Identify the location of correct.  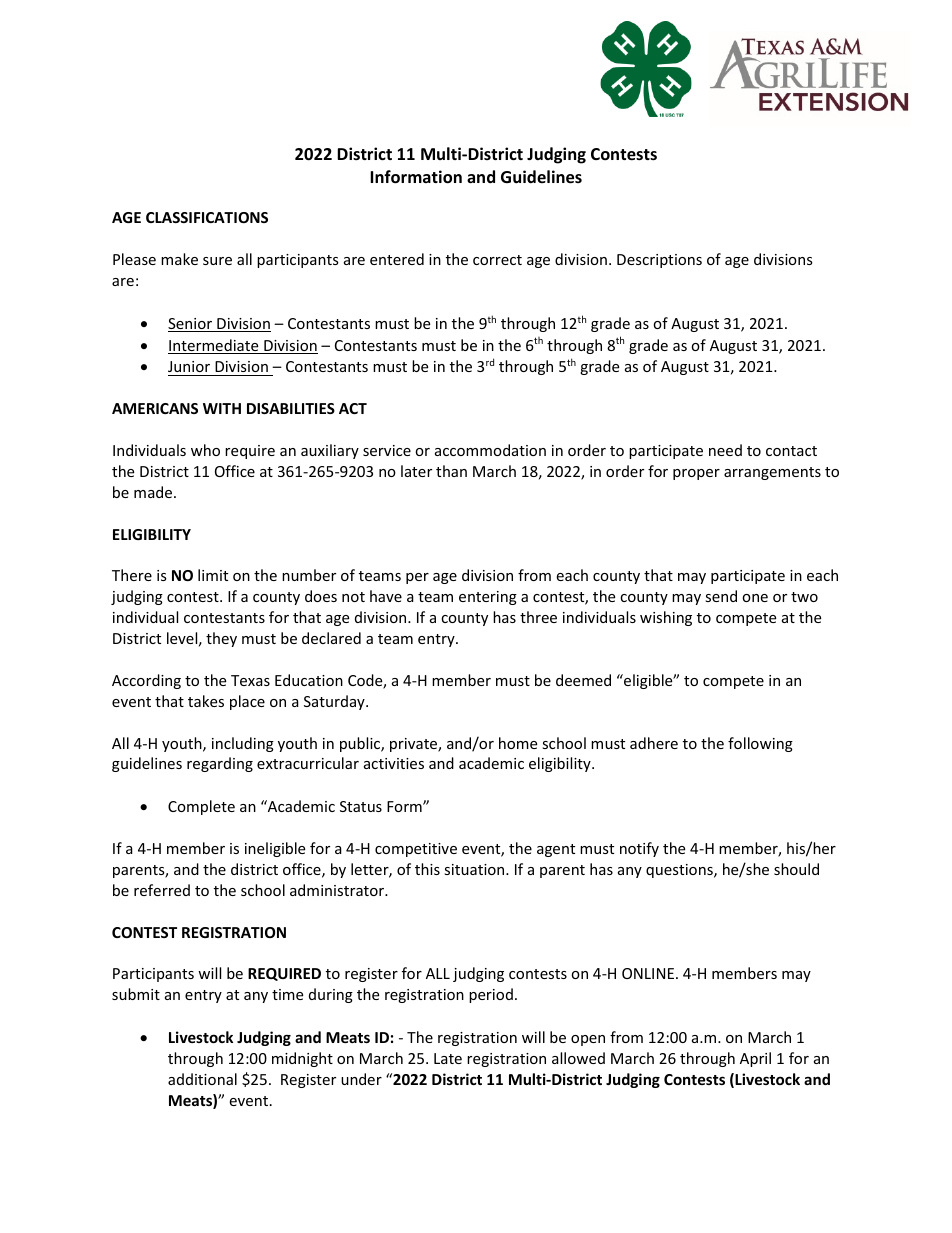
(497, 260).
